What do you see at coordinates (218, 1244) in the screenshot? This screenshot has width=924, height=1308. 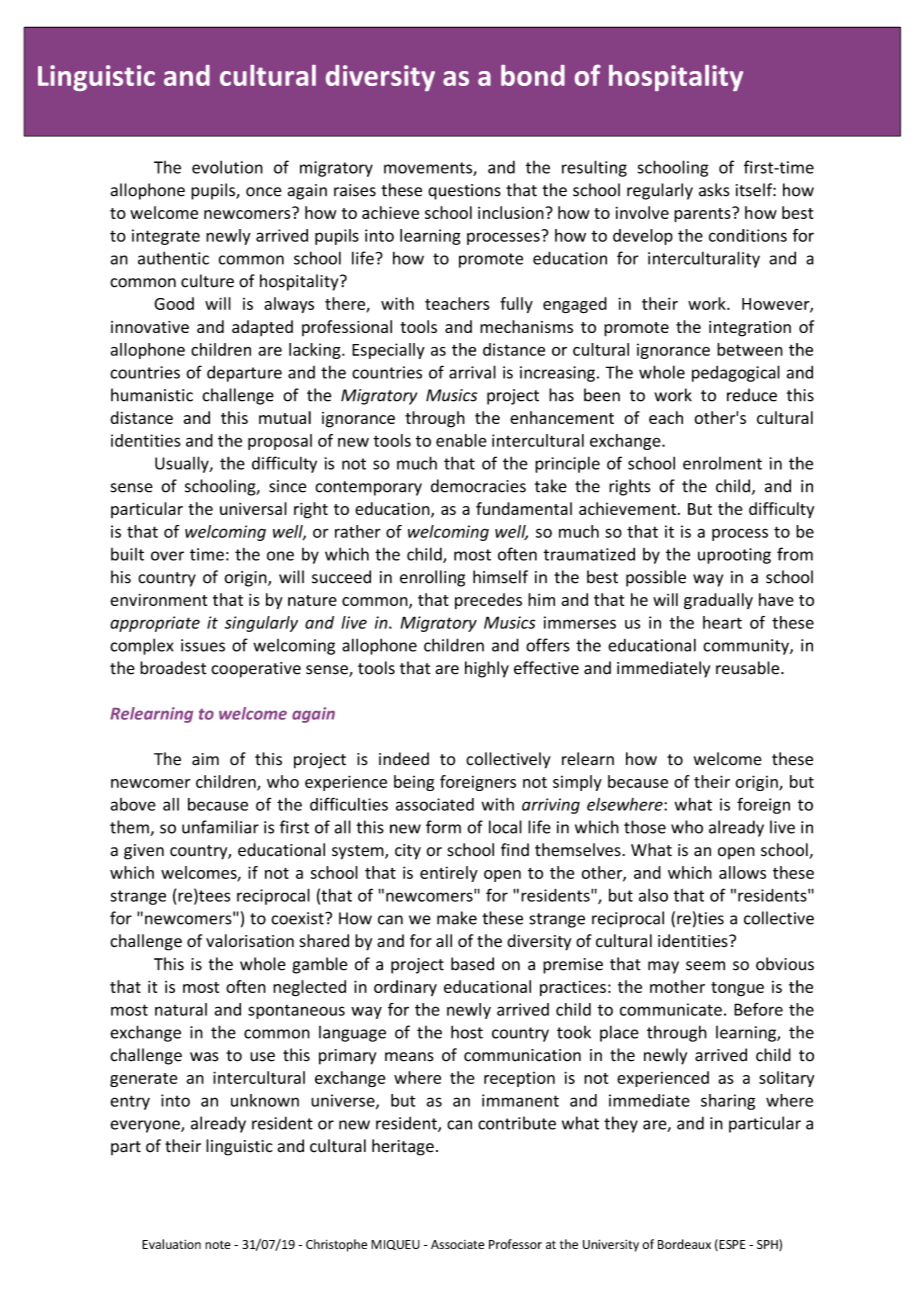 I see `note` at bounding box center [218, 1244].
